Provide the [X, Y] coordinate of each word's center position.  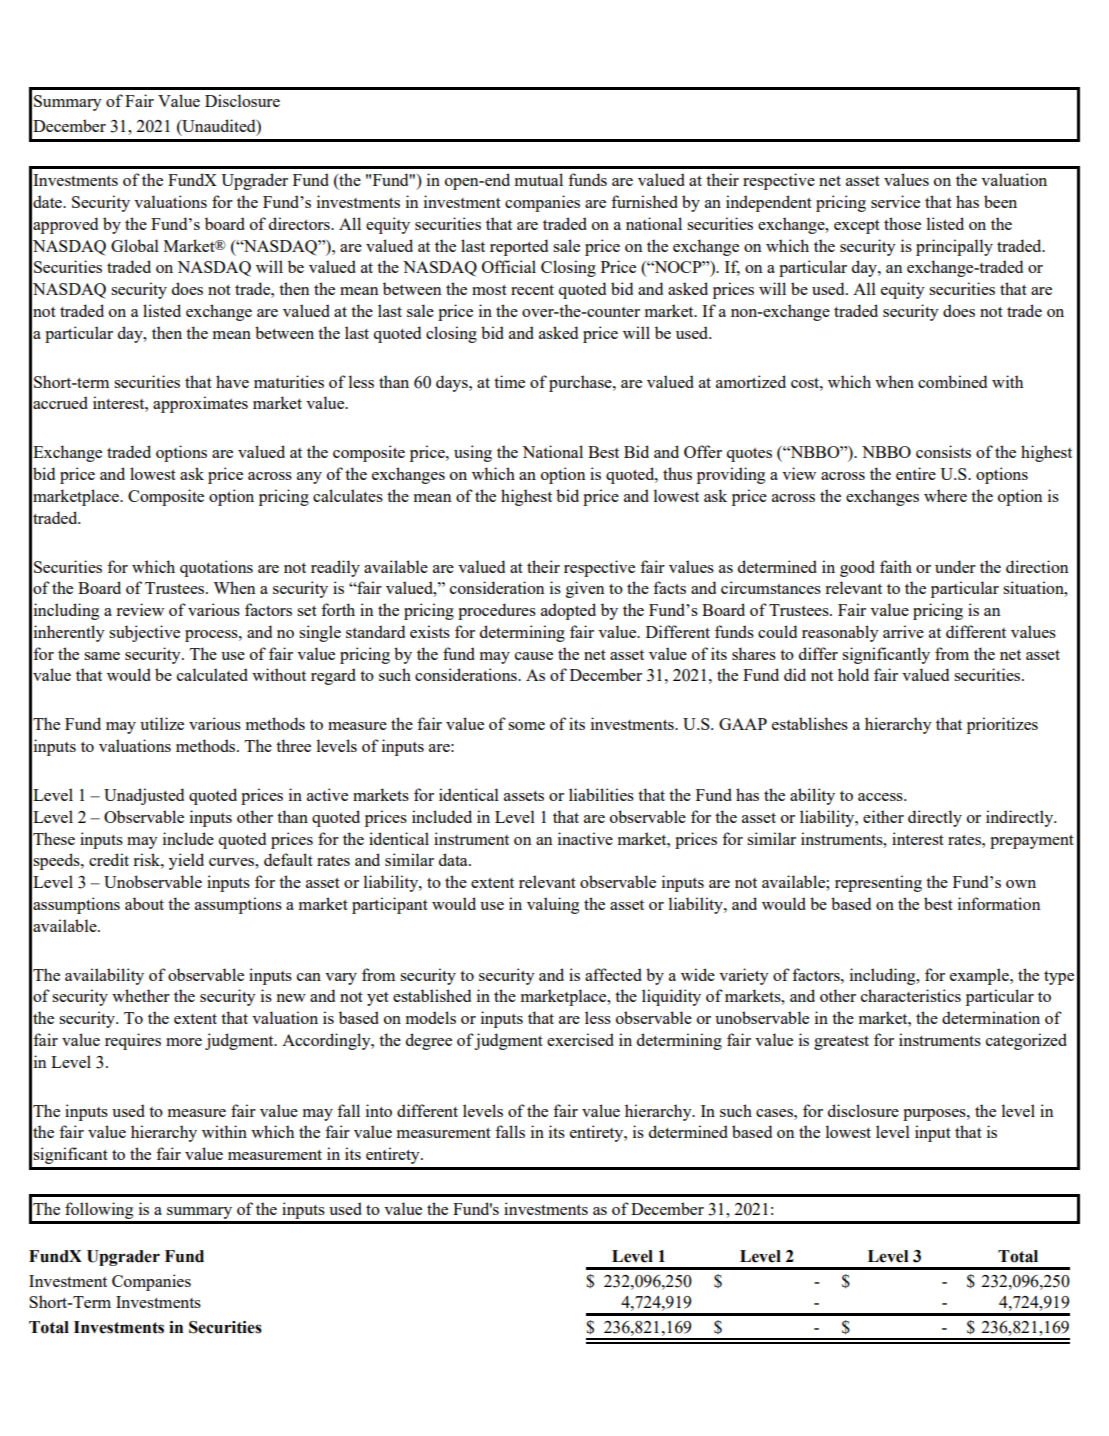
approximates [200, 404]
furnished [644, 201]
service [895, 201]
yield [186, 861]
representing [878, 883]
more [184, 1042]
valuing [553, 905]
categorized [1026, 1041]
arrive [903, 631]
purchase [581, 383]
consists [943, 451]
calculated [212, 674]
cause [534, 656]
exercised [580, 1039]
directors [300, 223]
